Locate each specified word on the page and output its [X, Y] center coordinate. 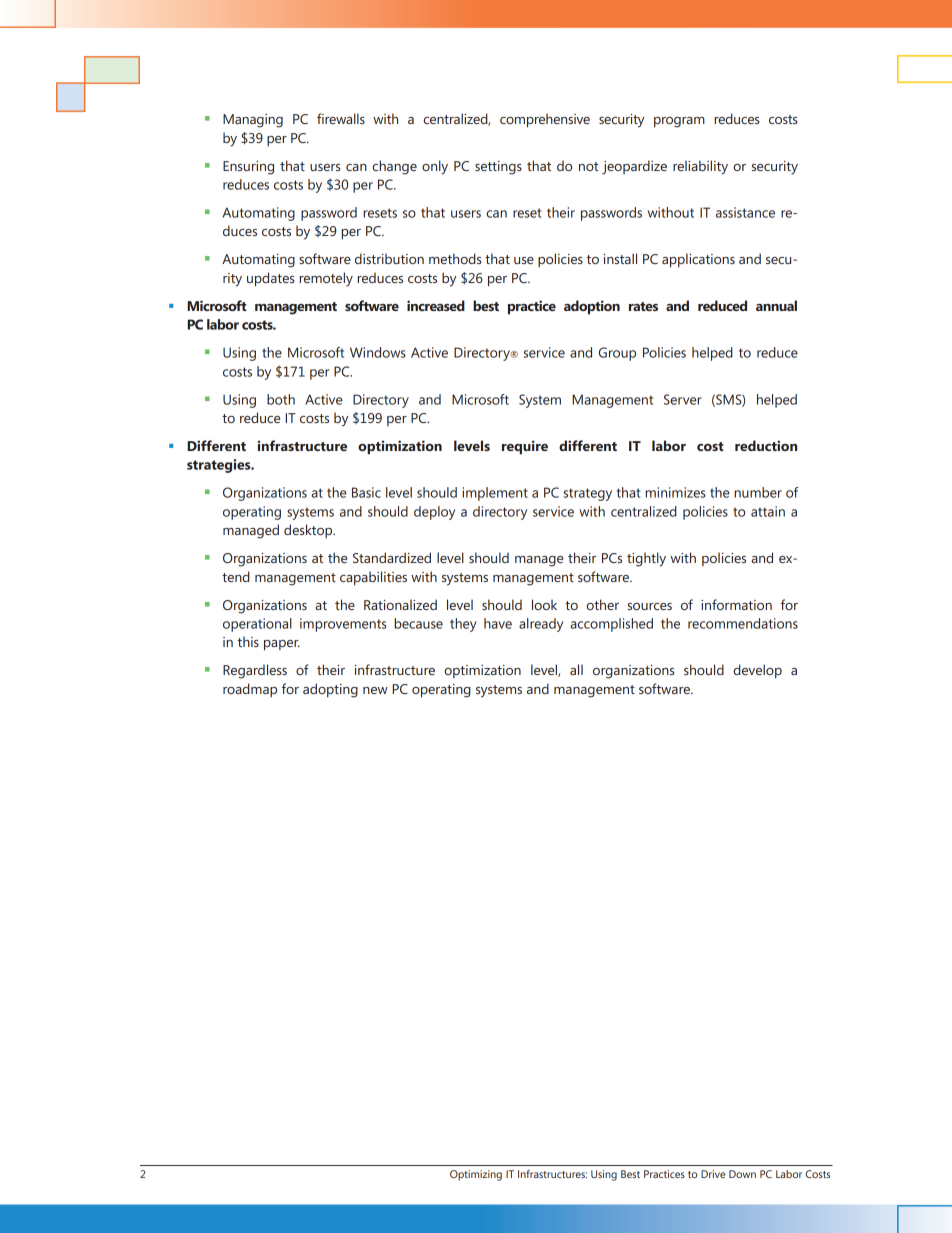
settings [498, 168]
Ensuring [248, 168]
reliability [700, 167]
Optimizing [476, 1175]
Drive [713, 1174]
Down [742, 1174]
